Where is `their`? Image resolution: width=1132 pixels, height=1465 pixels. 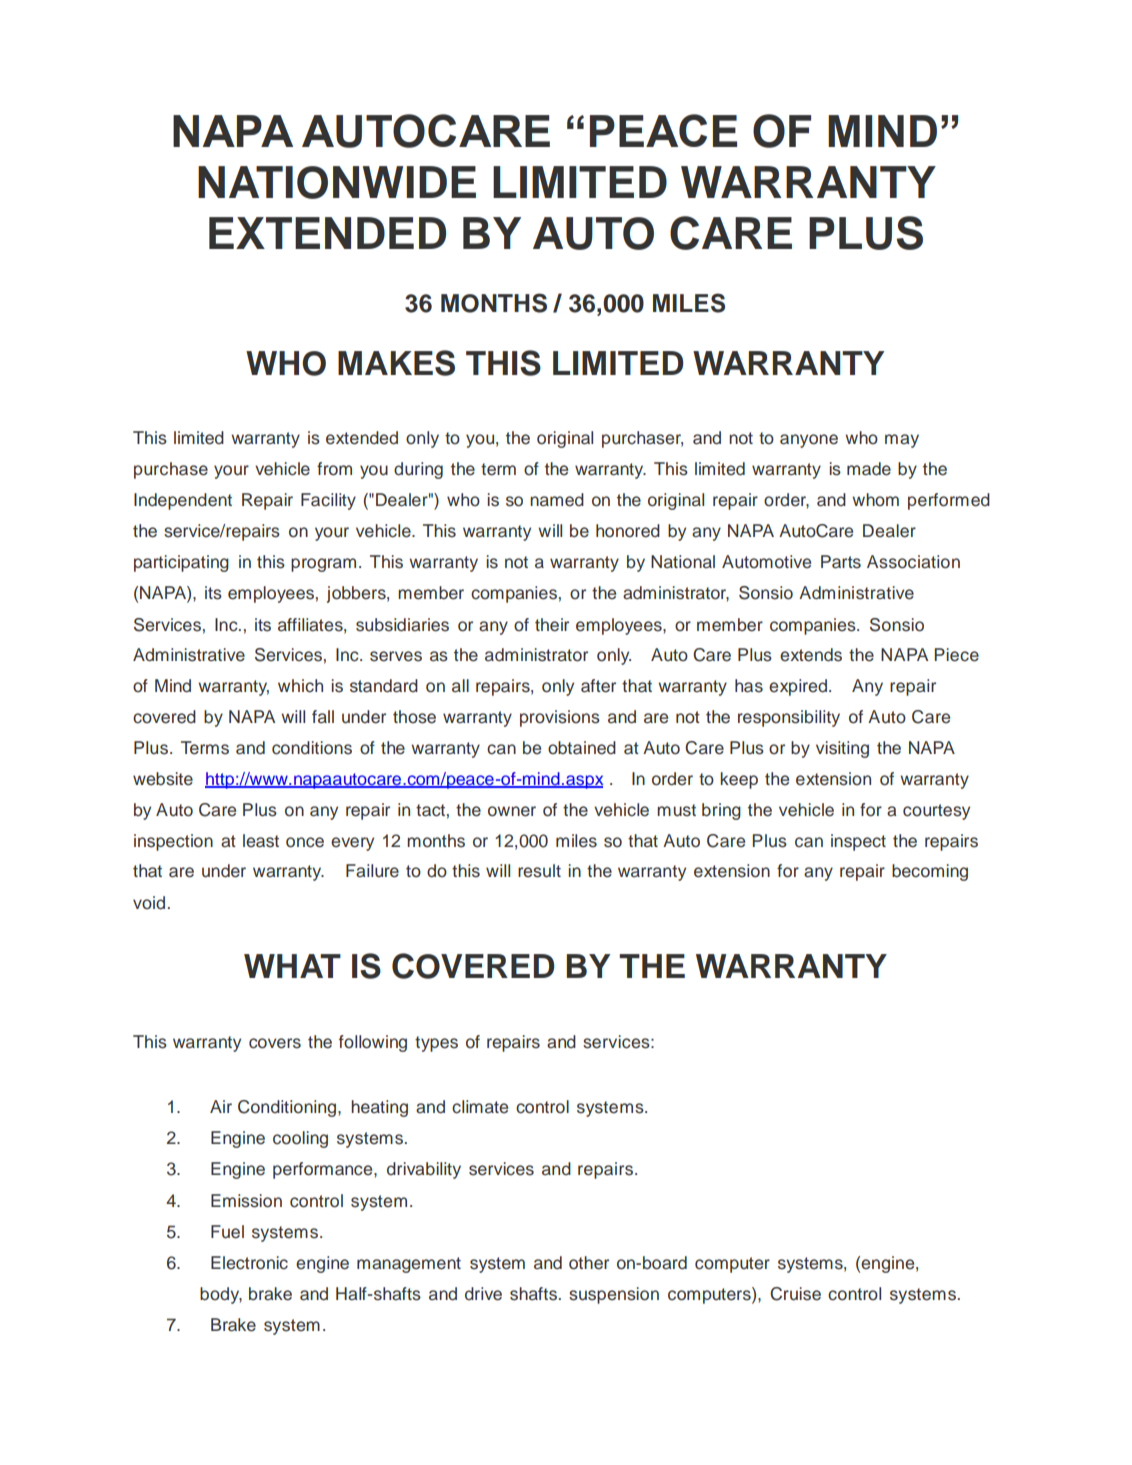 their is located at coordinates (552, 625).
